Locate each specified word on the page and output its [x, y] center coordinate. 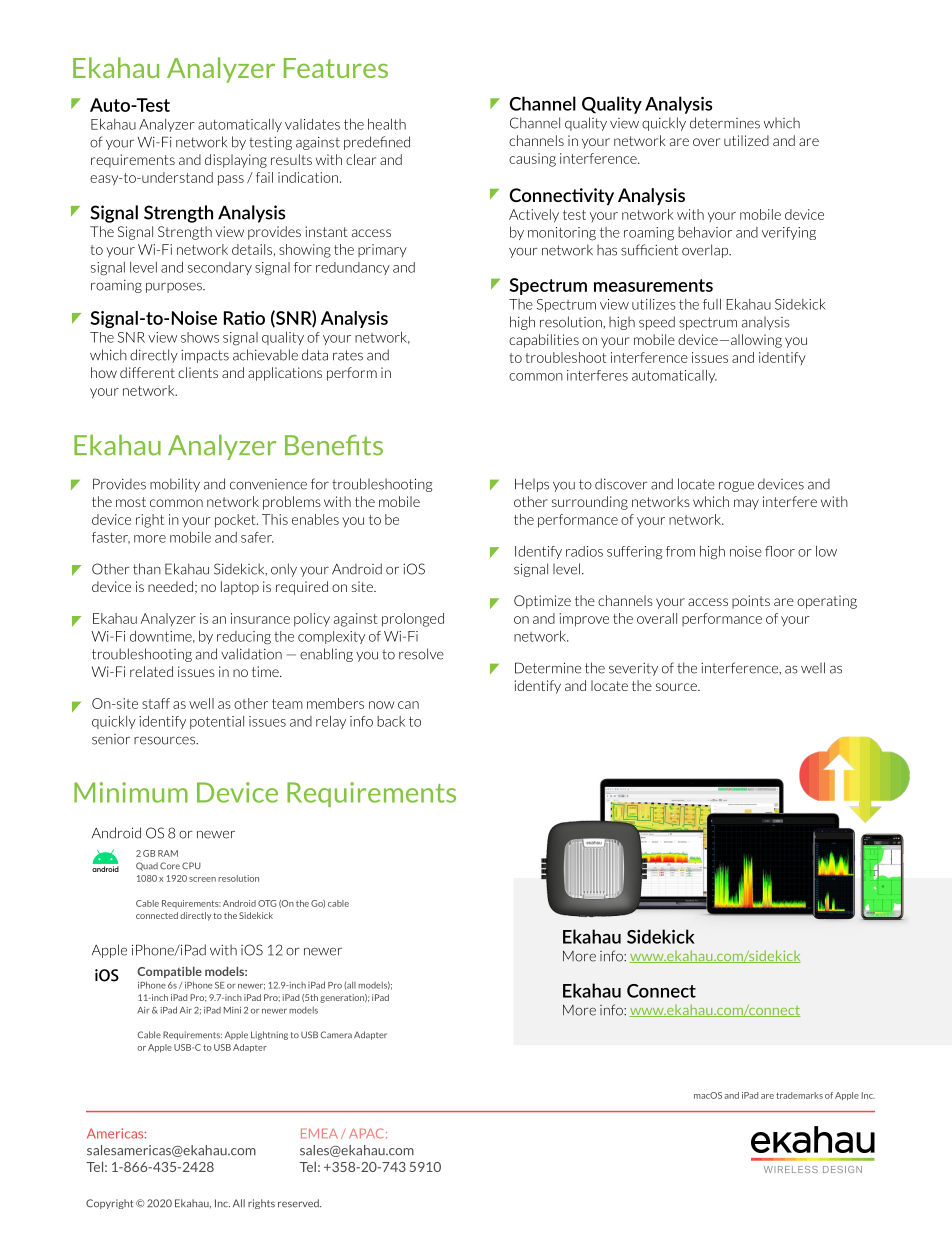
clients [198, 372]
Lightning [269, 1035]
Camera [336, 1035]
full [712, 304]
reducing [244, 638]
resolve [421, 654]
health [387, 124]
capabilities [544, 341]
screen [202, 879]
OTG [267, 903]
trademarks [799, 1095]
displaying [236, 161]
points [751, 602]
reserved [299, 1203]
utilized [746, 140]
